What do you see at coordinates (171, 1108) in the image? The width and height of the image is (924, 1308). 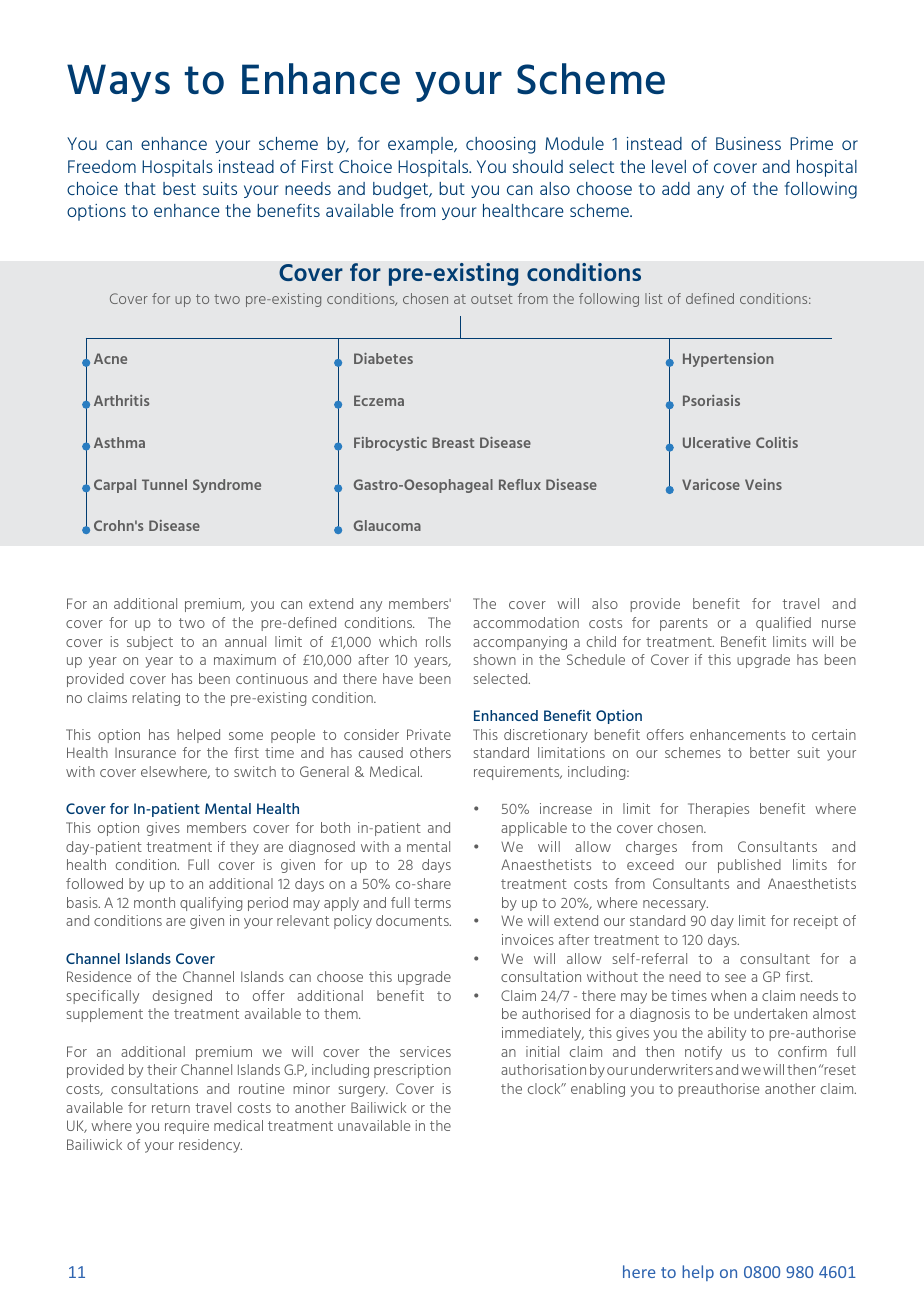 I see `return` at bounding box center [171, 1108].
